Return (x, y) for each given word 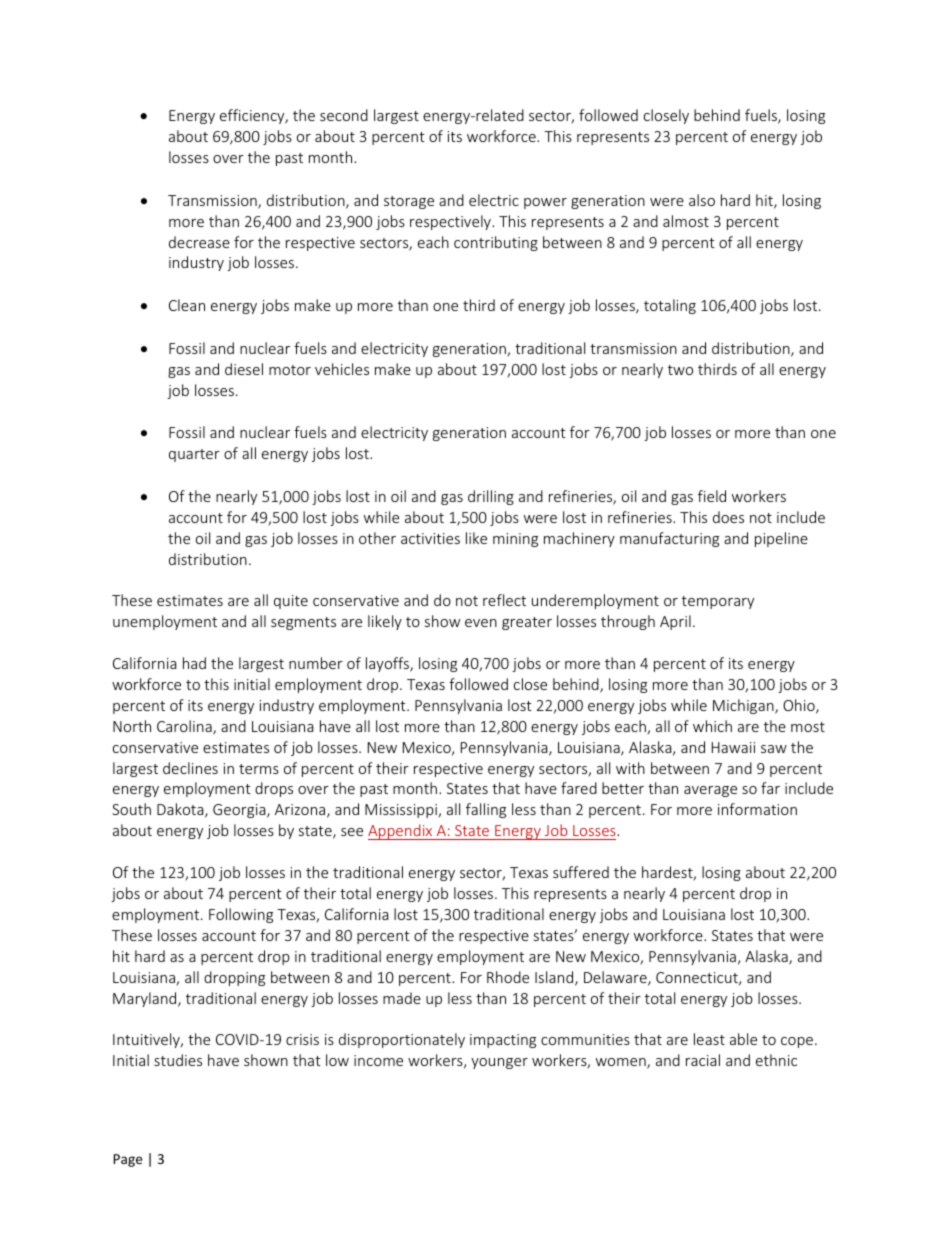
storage (409, 202)
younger (499, 1063)
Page (127, 1160)
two (680, 370)
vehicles (342, 369)
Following (241, 915)
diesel (244, 369)
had (194, 663)
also (702, 200)
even (481, 623)
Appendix (401, 832)
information (757, 809)
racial (703, 1060)
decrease (199, 242)
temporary (718, 602)
